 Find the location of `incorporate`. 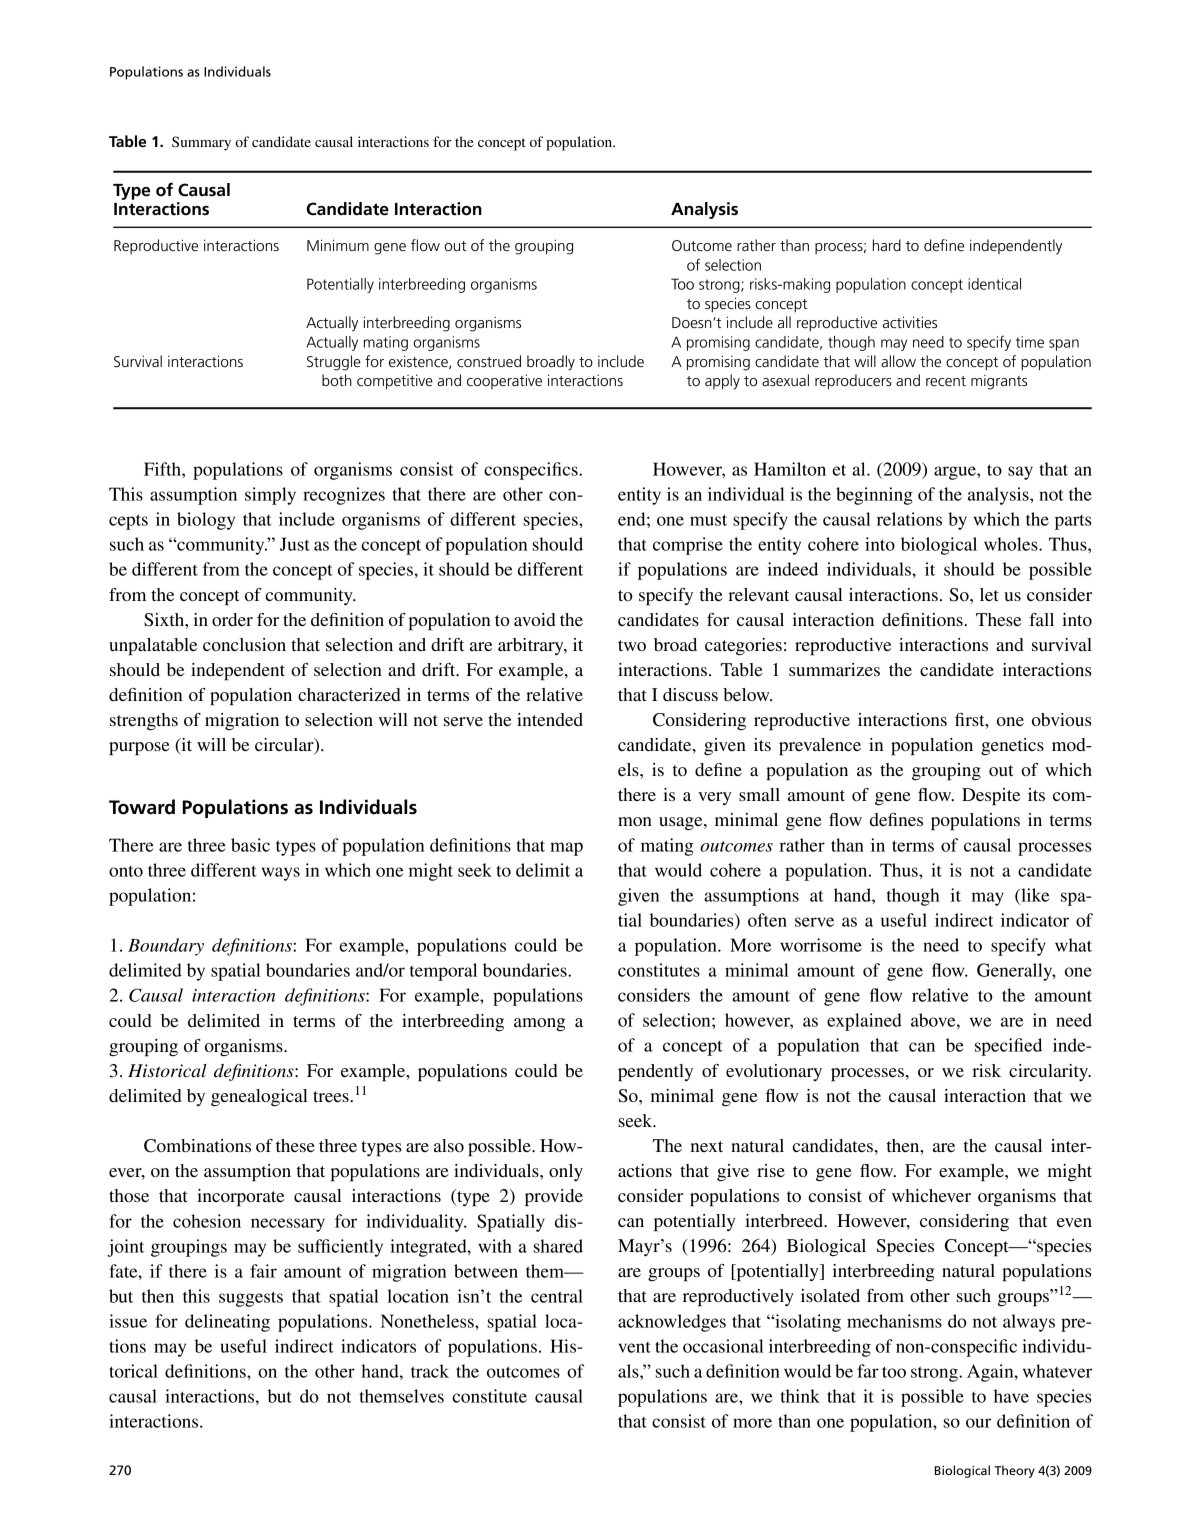

incorporate is located at coordinates (240, 1198).
